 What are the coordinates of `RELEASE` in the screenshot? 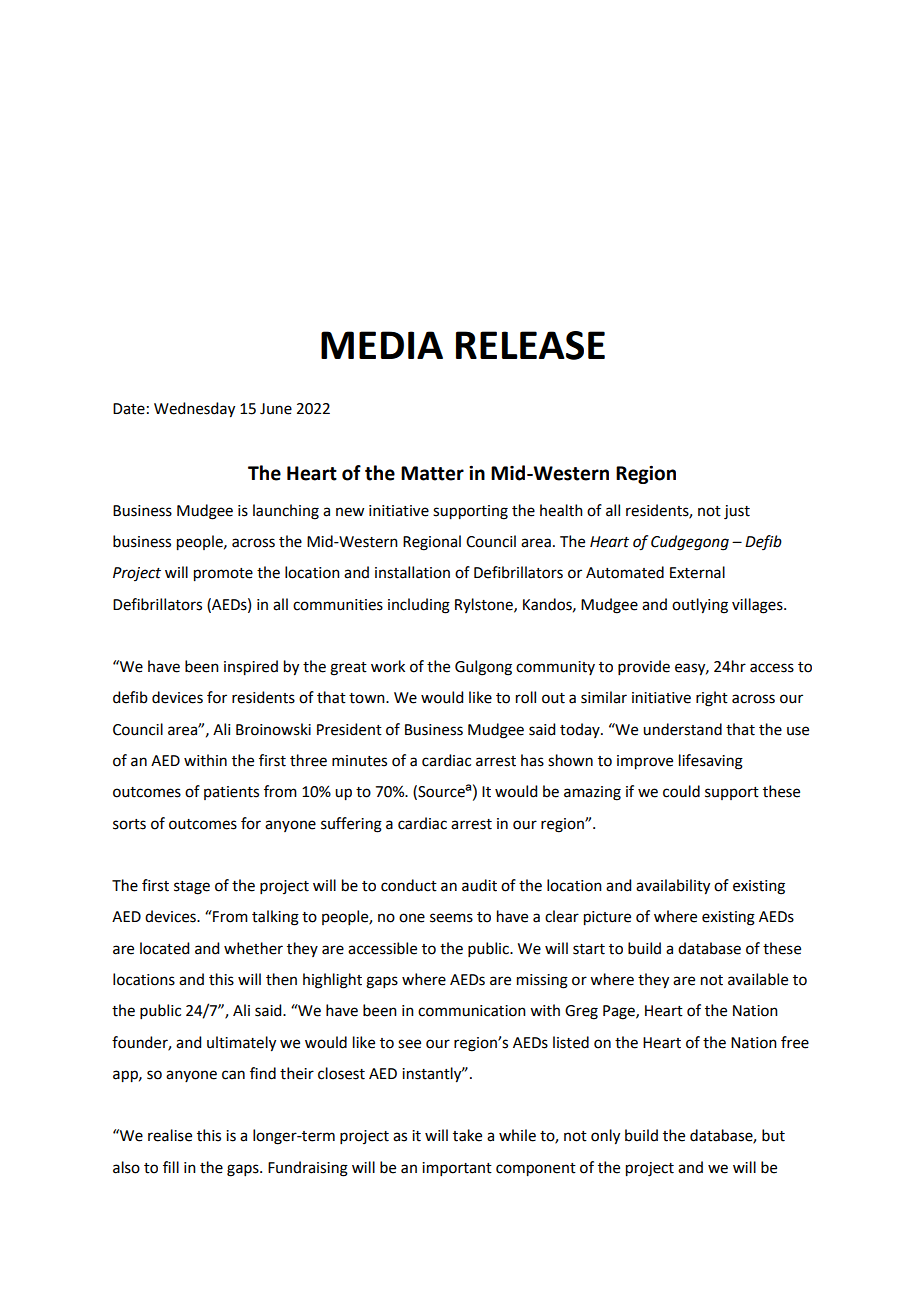 It's located at (530, 345).
